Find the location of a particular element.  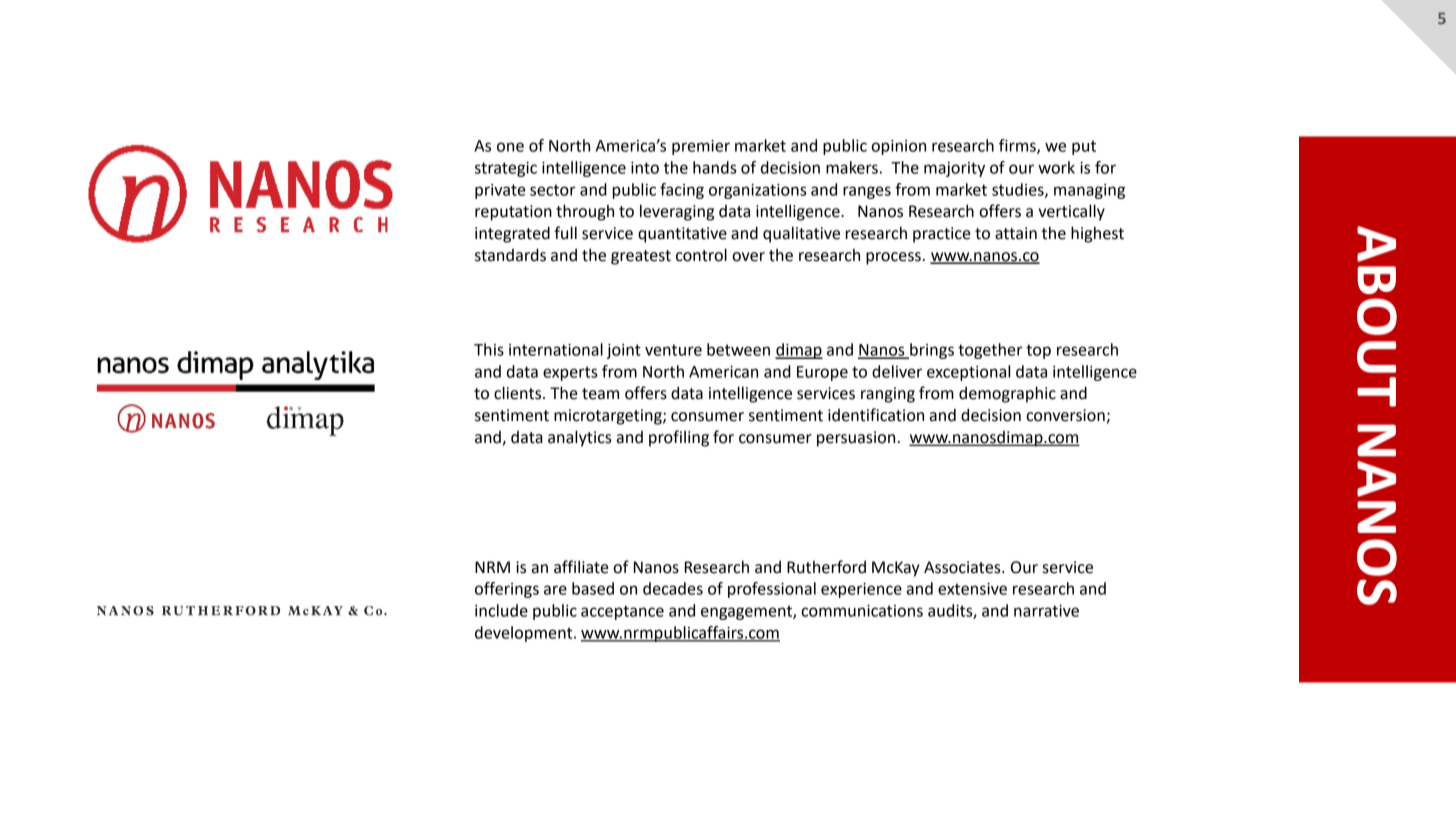

work is located at coordinates (1056, 167).
